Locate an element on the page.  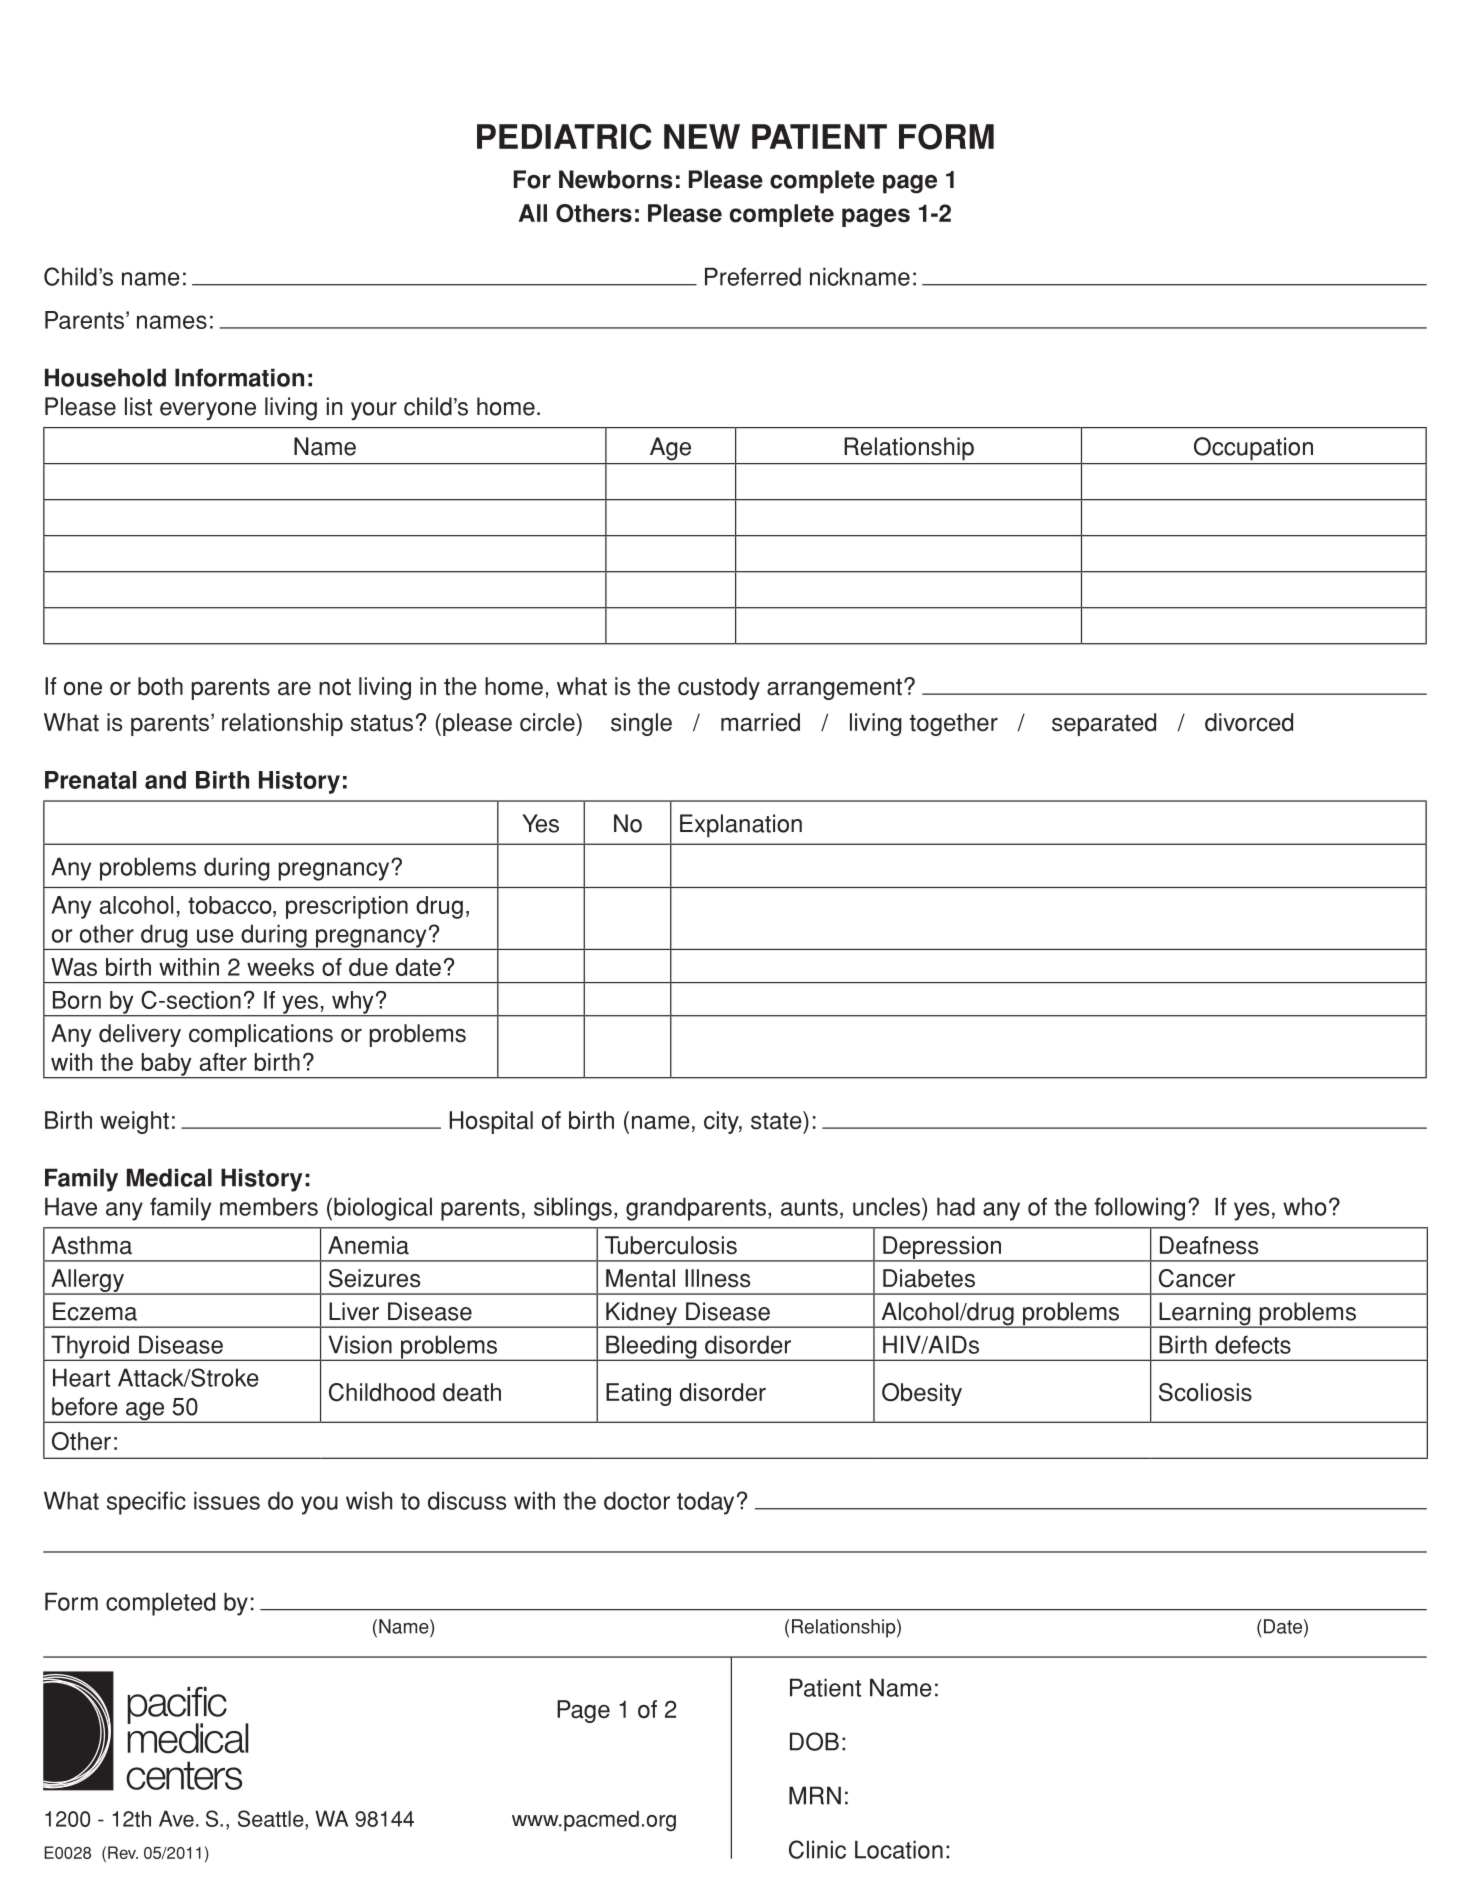
Preferred is located at coordinates (753, 276).
